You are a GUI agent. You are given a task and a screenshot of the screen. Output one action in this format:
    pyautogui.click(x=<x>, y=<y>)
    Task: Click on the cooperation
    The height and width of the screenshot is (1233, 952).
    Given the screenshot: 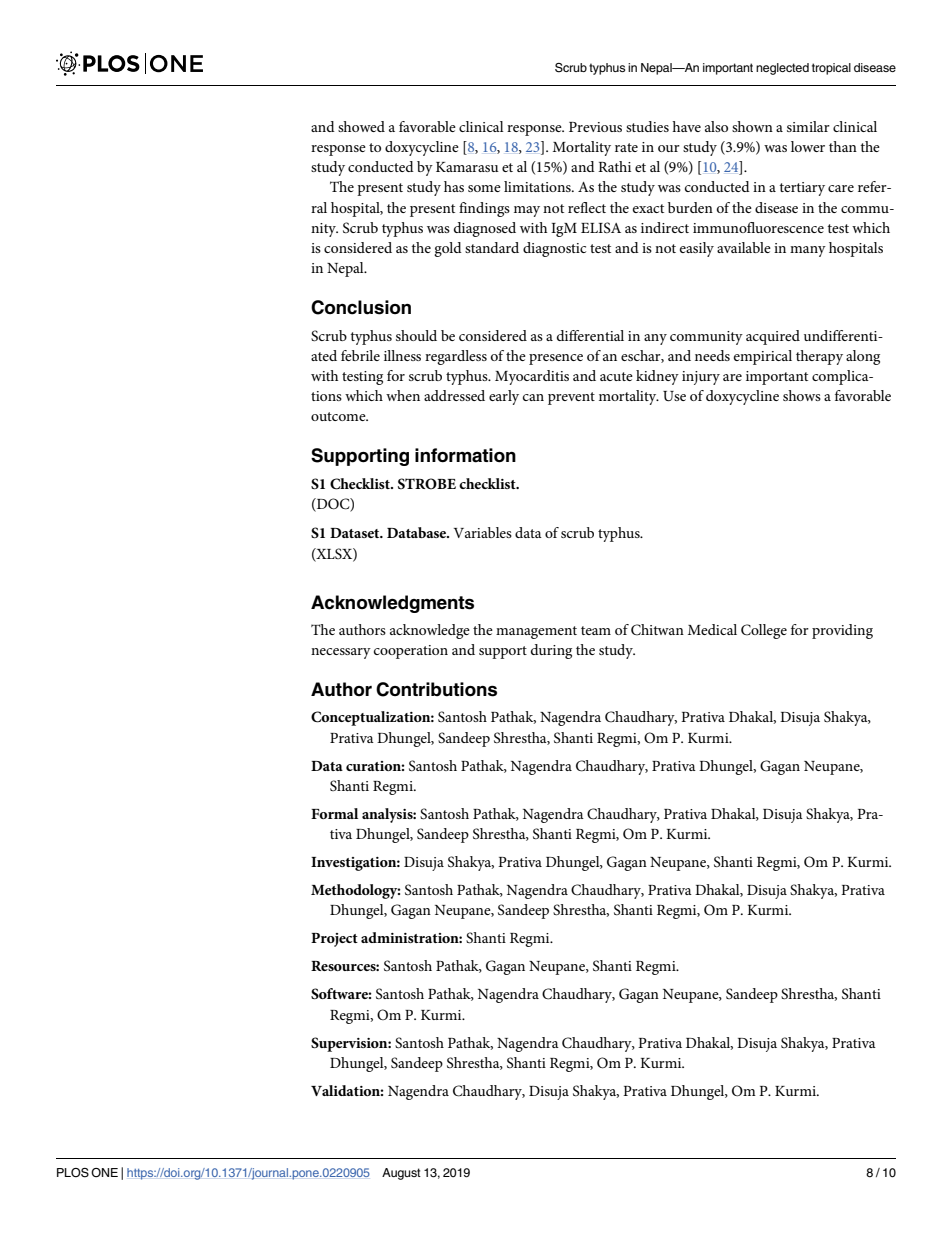 What is the action you would take?
    pyautogui.click(x=411, y=652)
